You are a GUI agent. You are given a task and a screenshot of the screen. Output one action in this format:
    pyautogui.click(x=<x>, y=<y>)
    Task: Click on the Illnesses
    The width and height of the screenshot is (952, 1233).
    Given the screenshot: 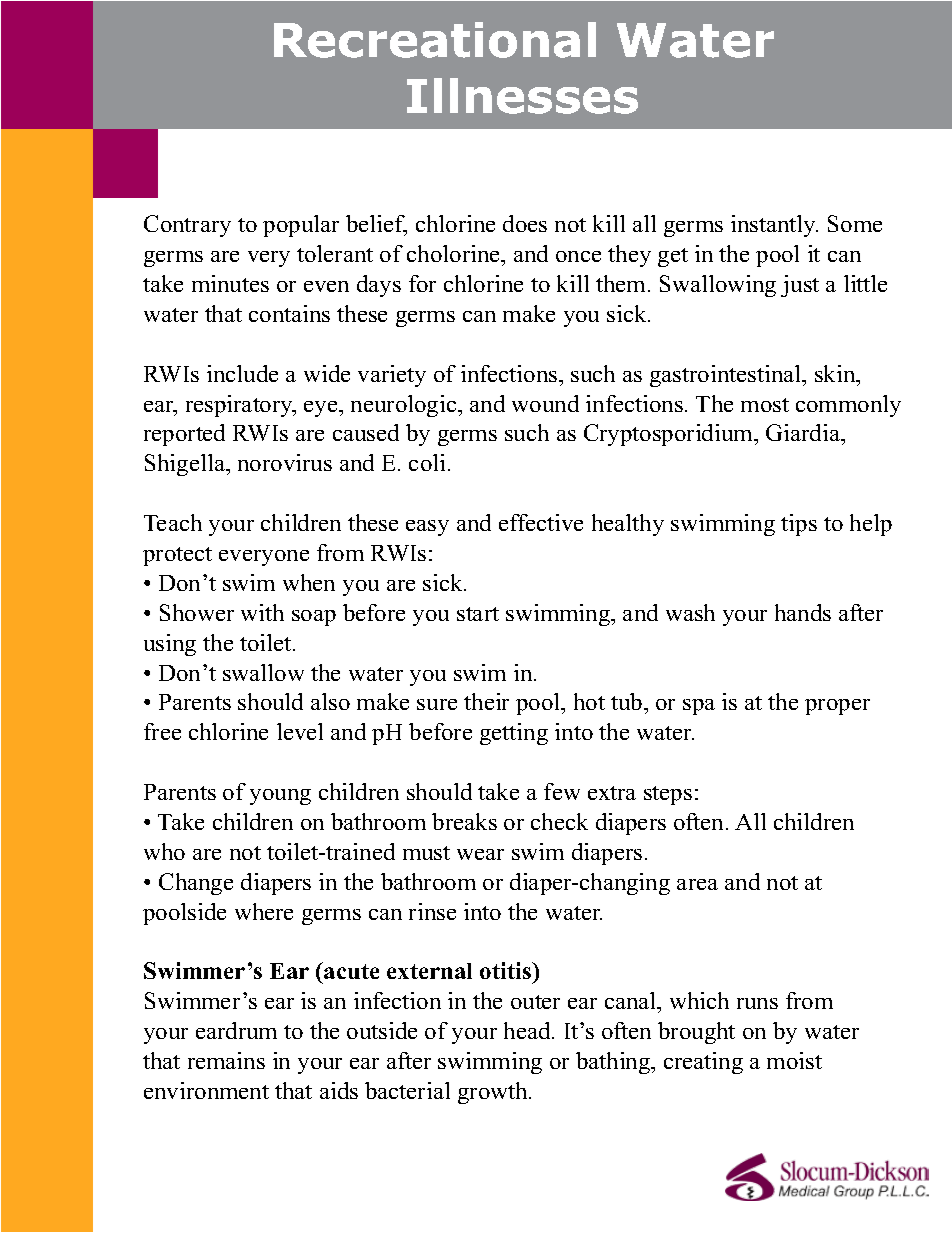 What is the action you would take?
    pyautogui.click(x=522, y=96)
